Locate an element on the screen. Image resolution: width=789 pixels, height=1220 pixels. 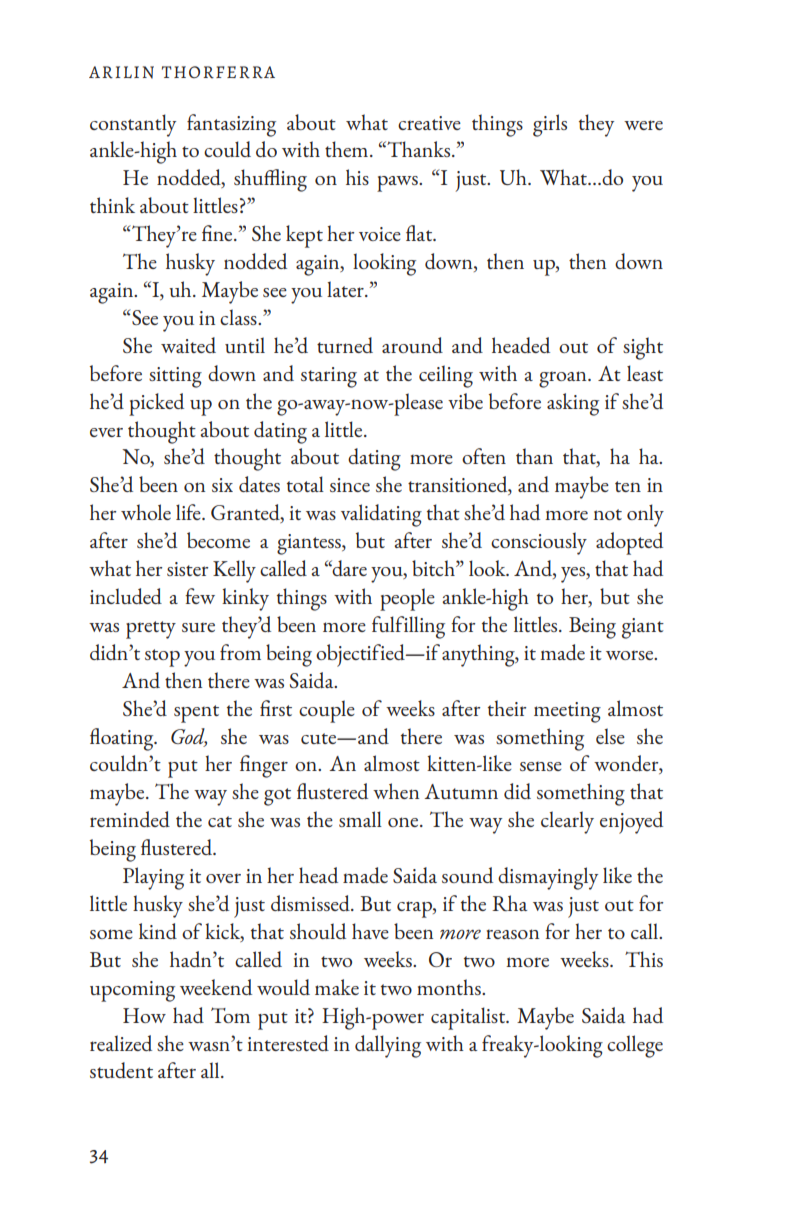
girls is located at coordinates (550, 125).
